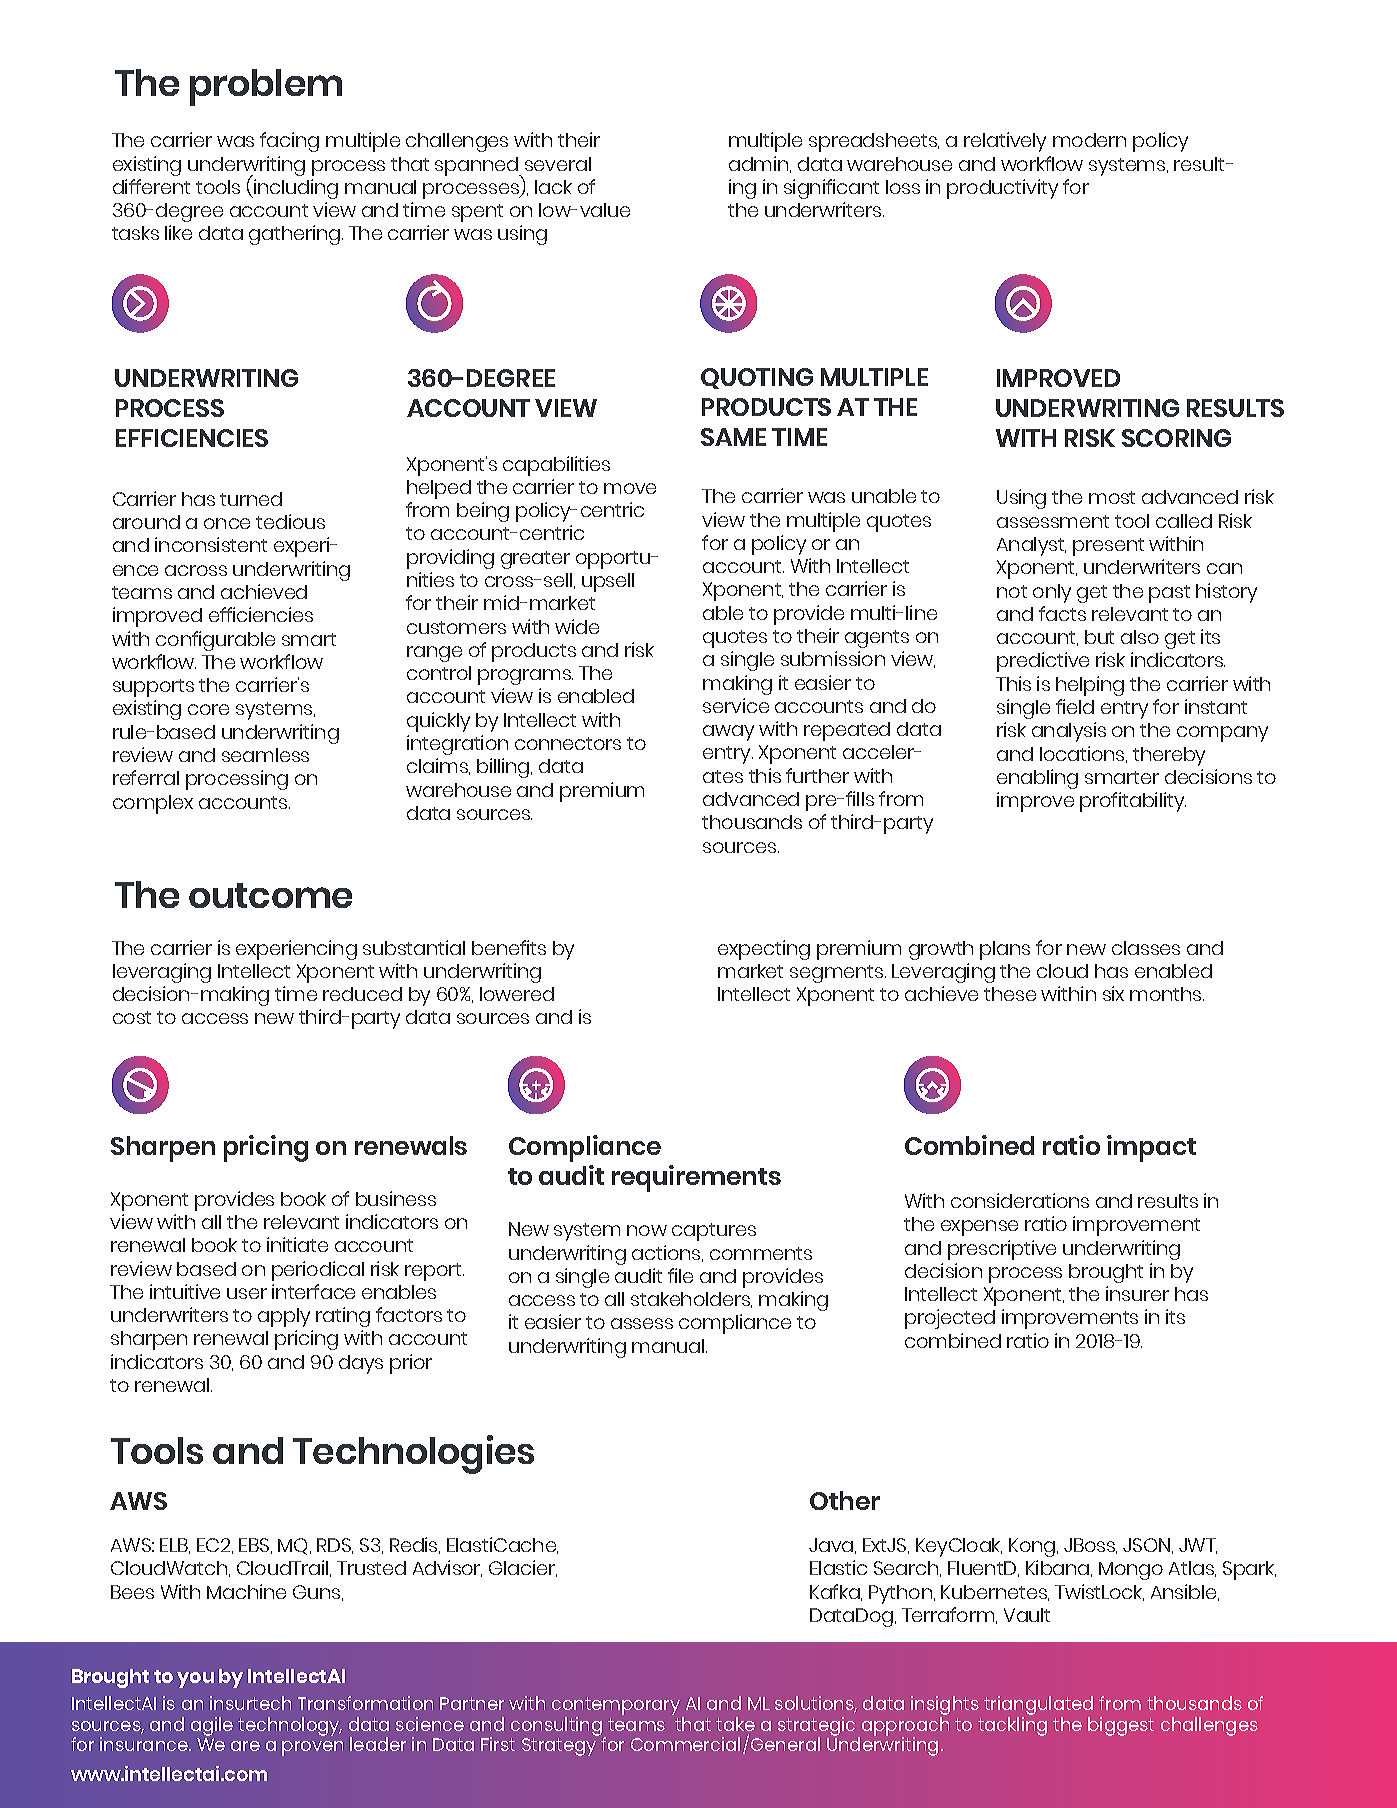 Image resolution: width=1397 pixels, height=1808 pixels. Describe the element at coordinates (270, 895) in the document. I see `outcome` at that location.
